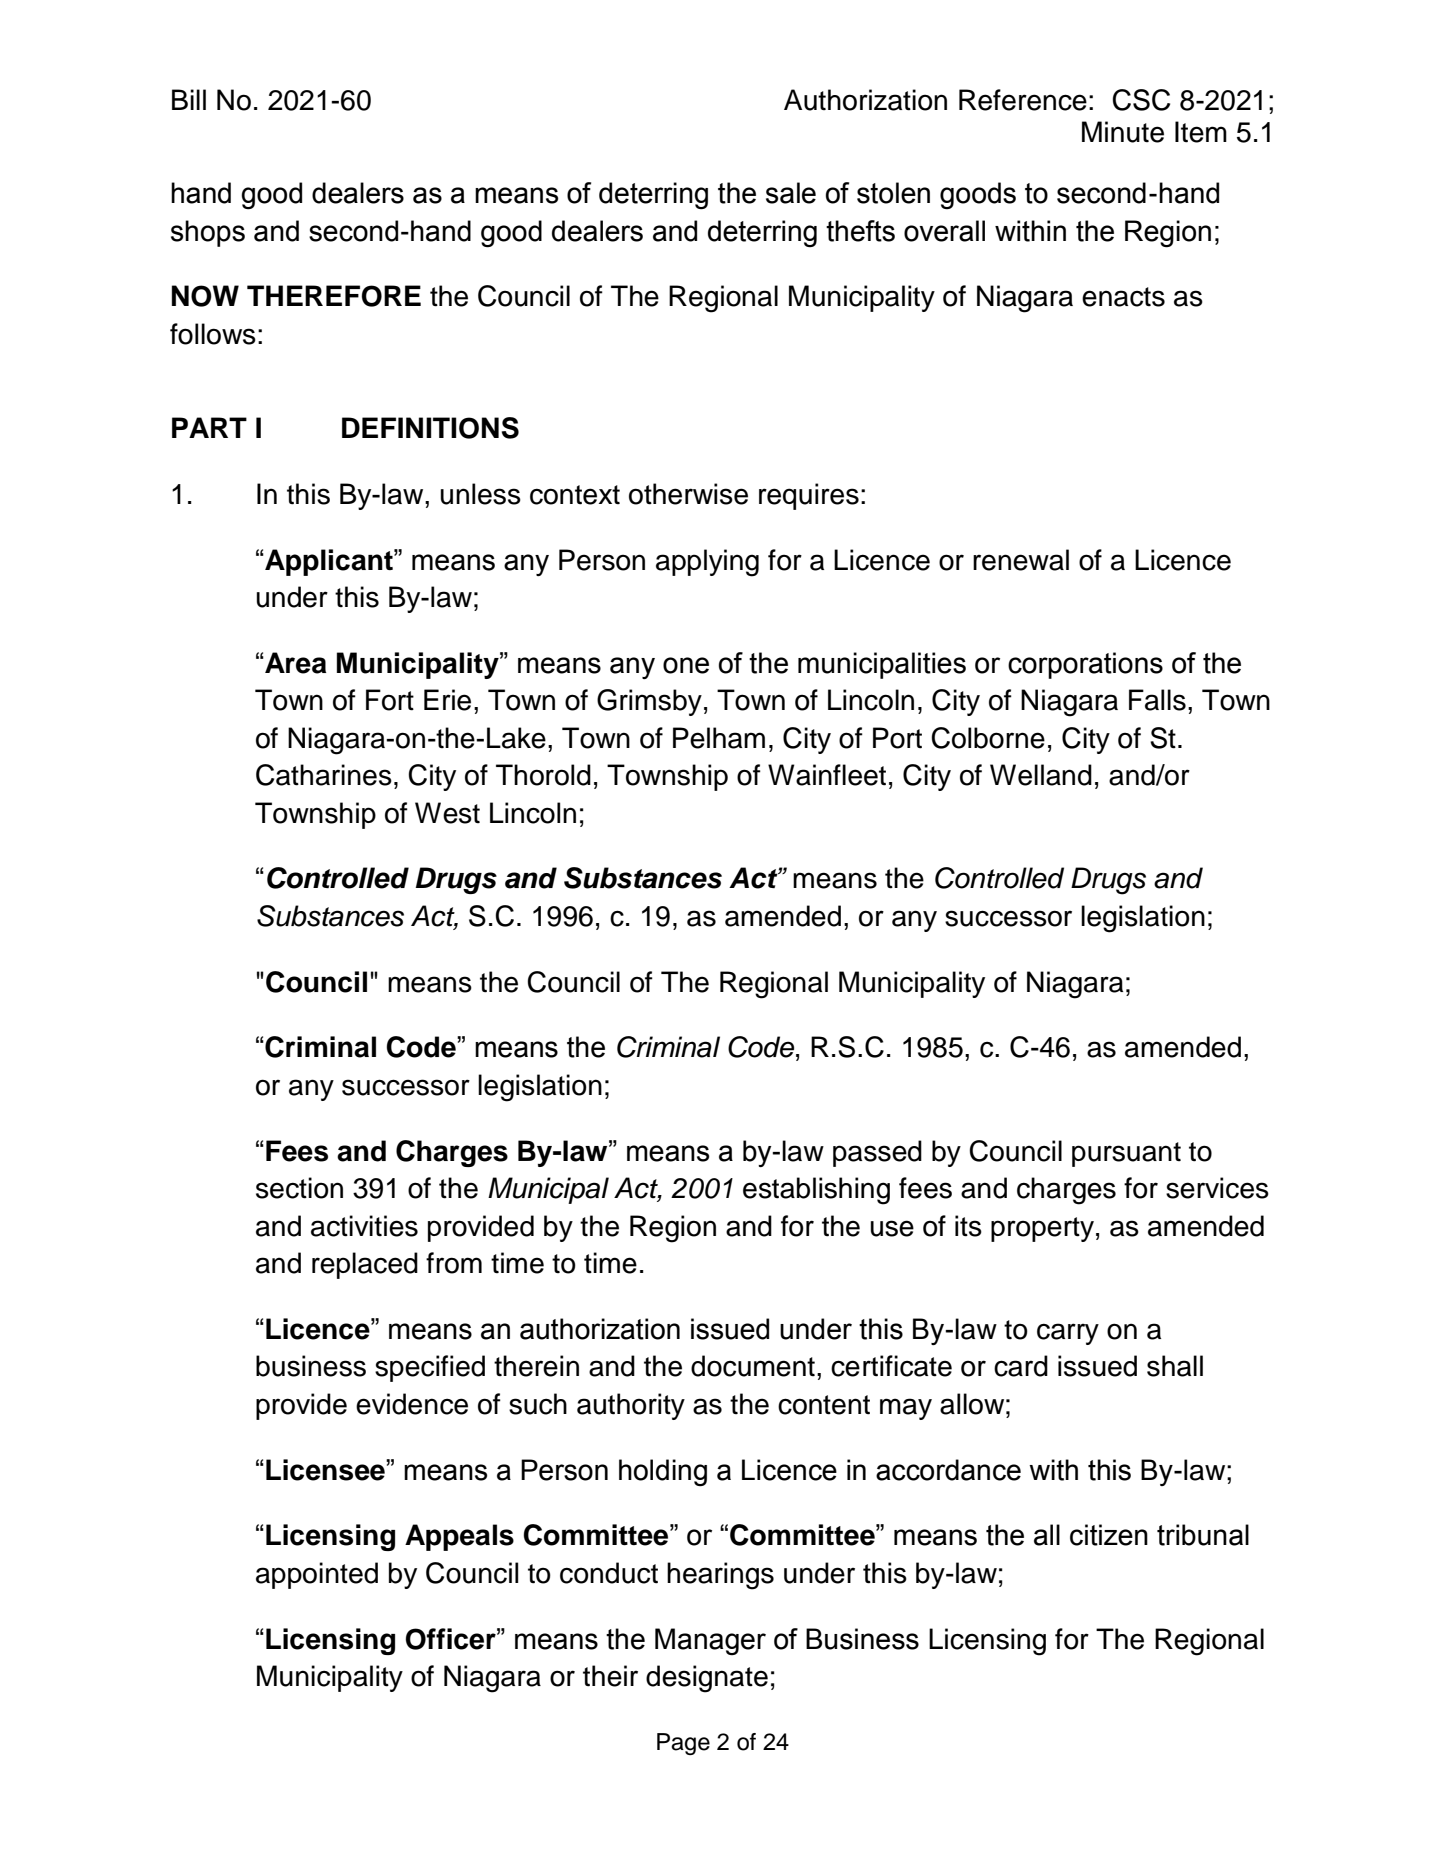 The width and height of the screenshot is (1445, 1869). Describe the element at coordinates (1123, 132) in the screenshot. I see `Minute` at that location.
